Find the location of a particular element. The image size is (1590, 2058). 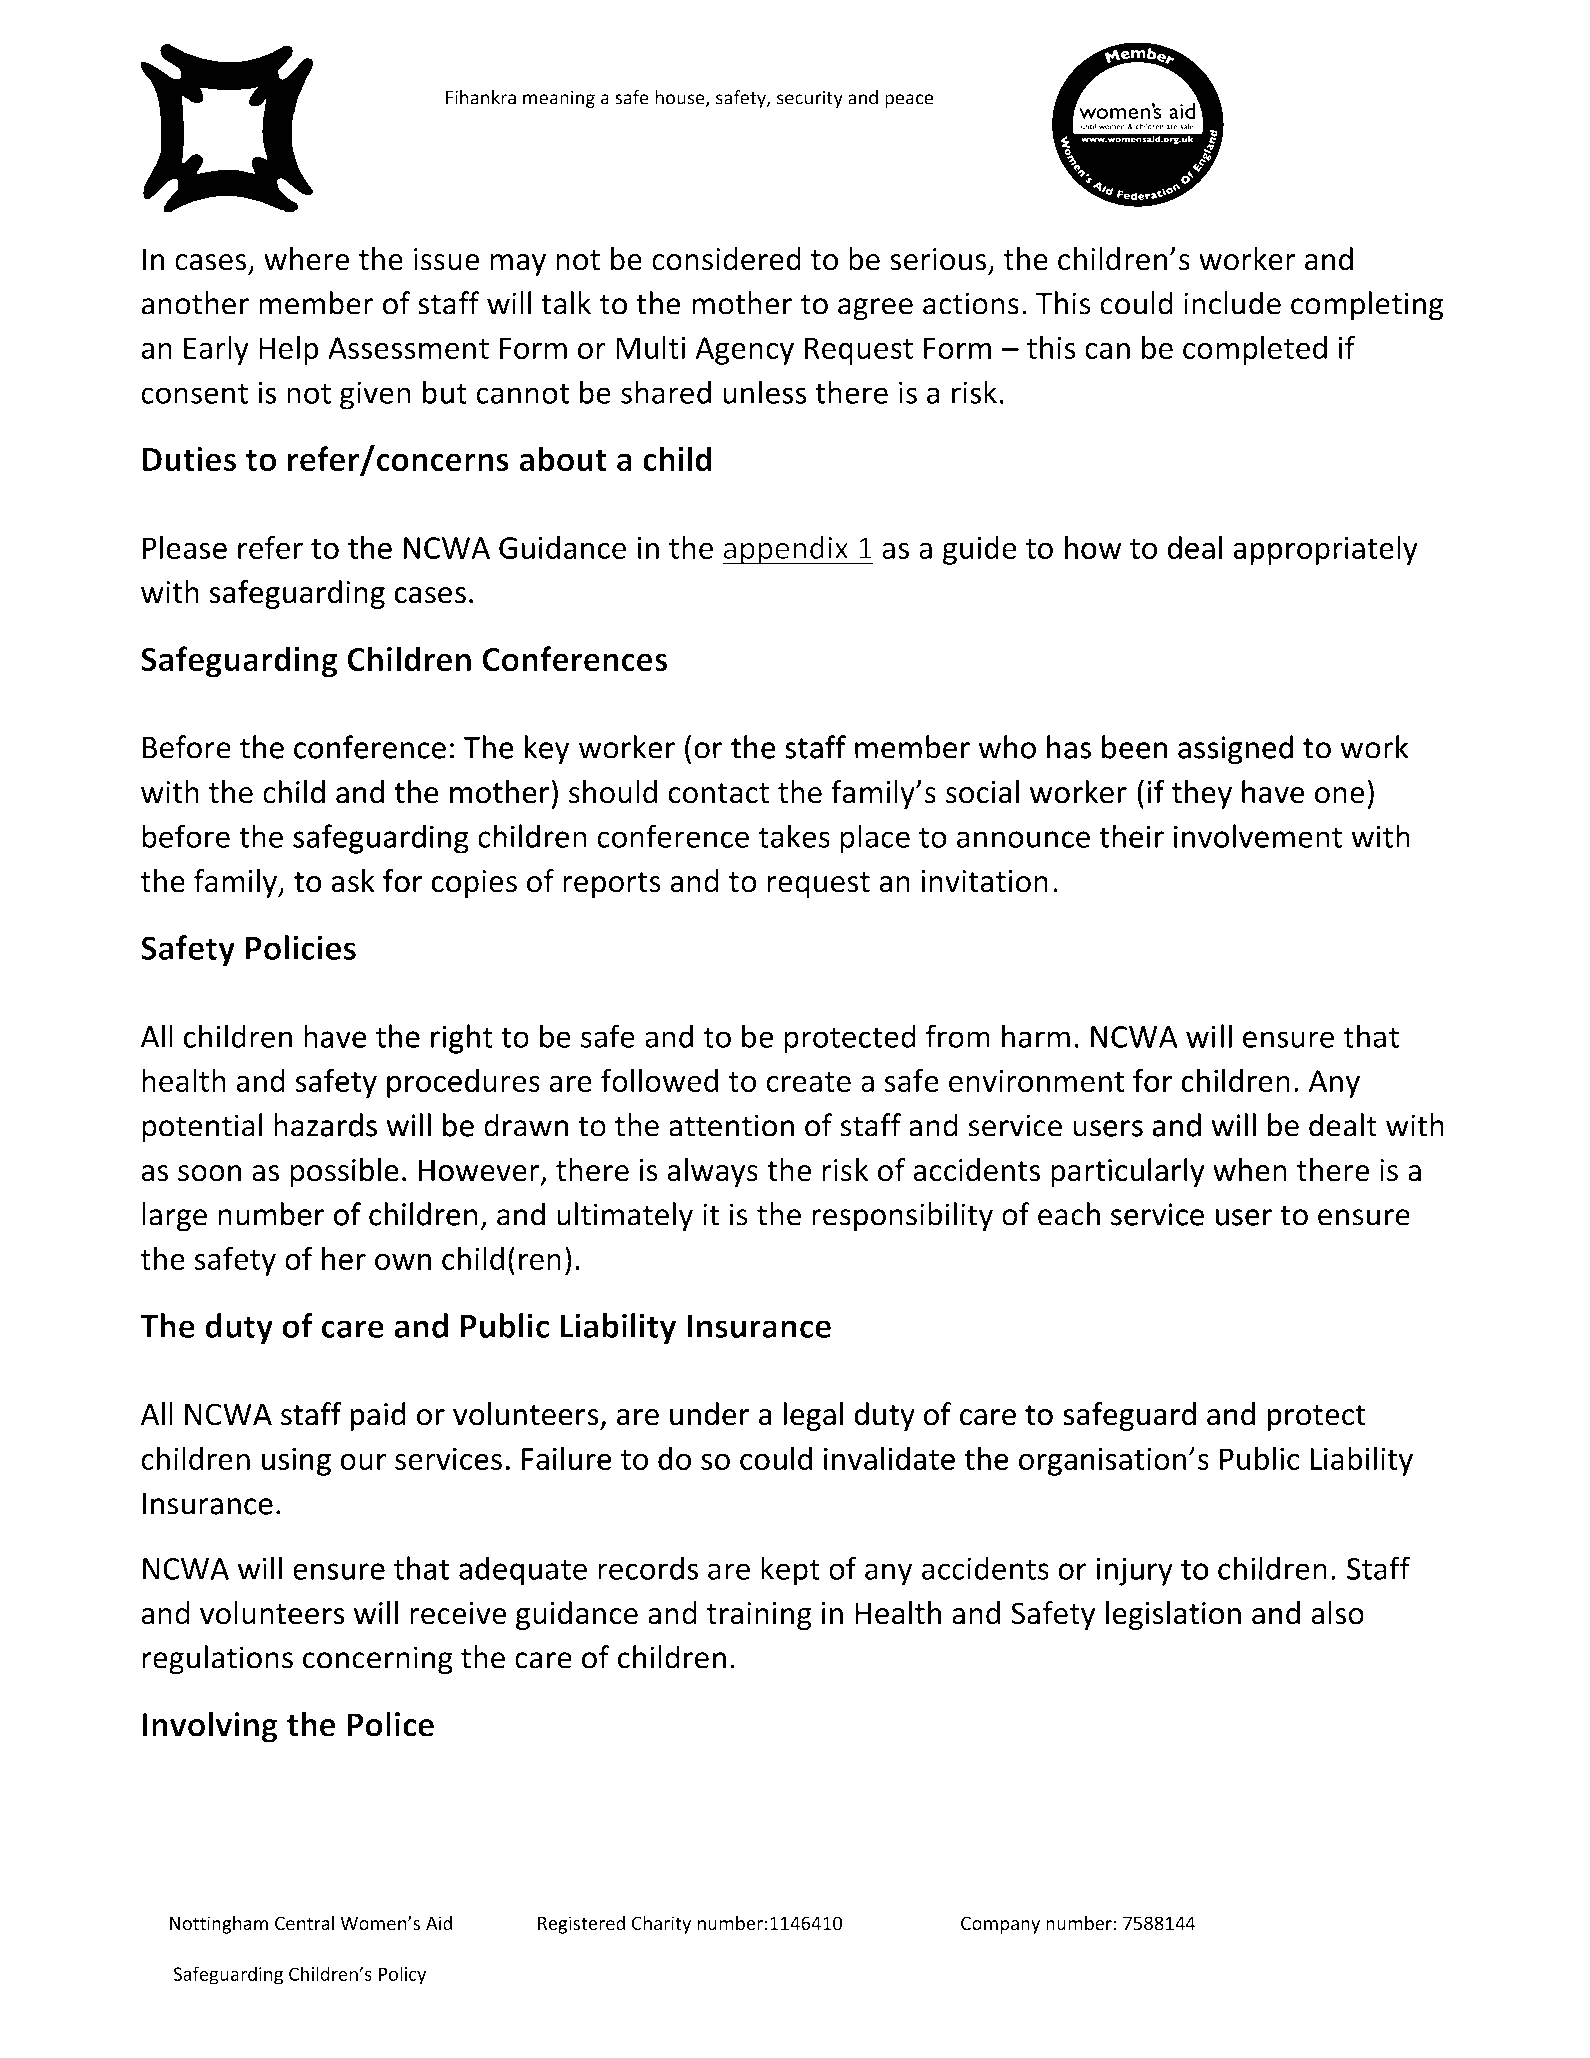

include is located at coordinates (1232, 303).
